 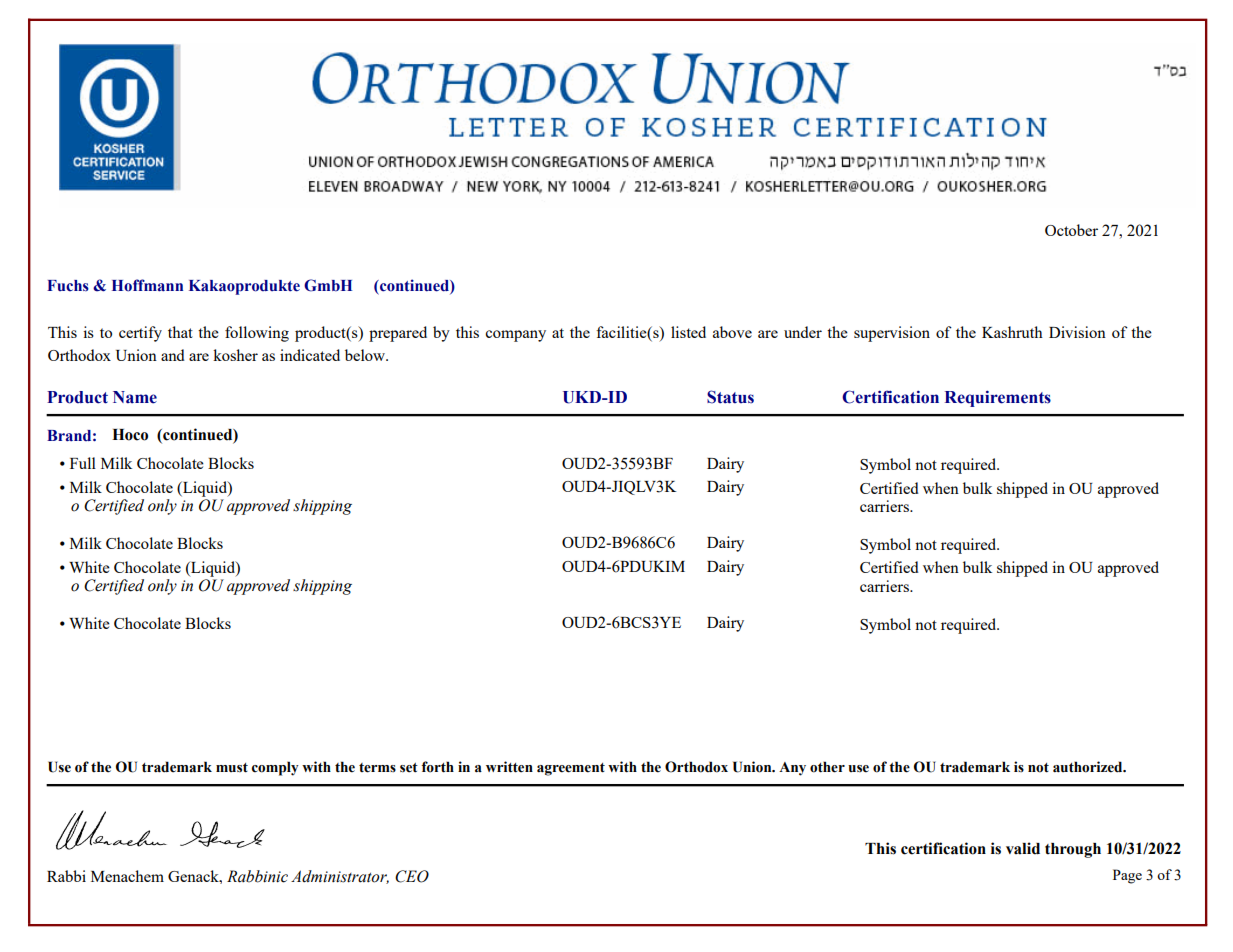 What do you see at coordinates (127, 876) in the image?
I see `Menachem` at bounding box center [127, 876].
